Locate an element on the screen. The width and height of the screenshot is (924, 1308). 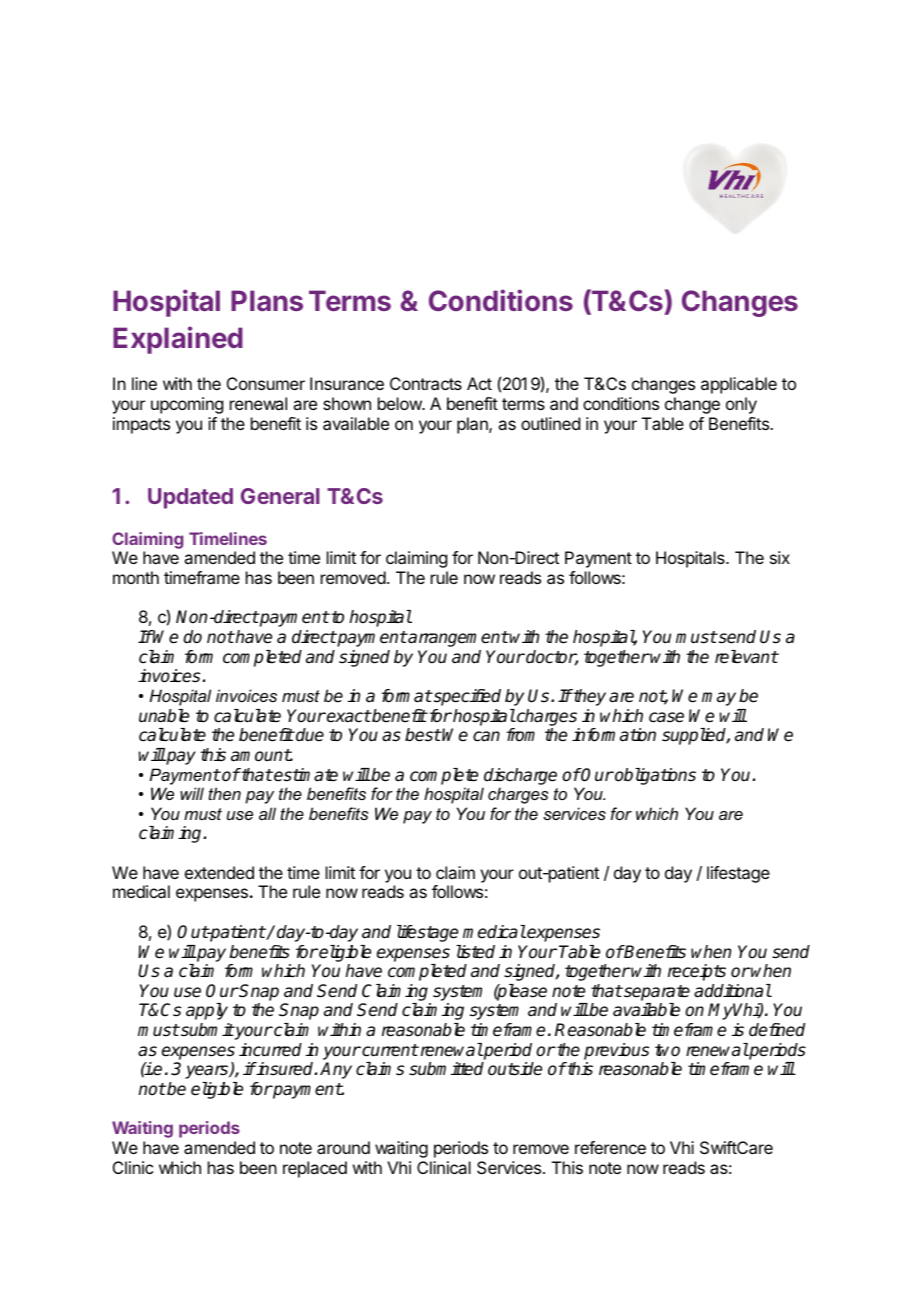
around is located at coordinates (343, 1147).
